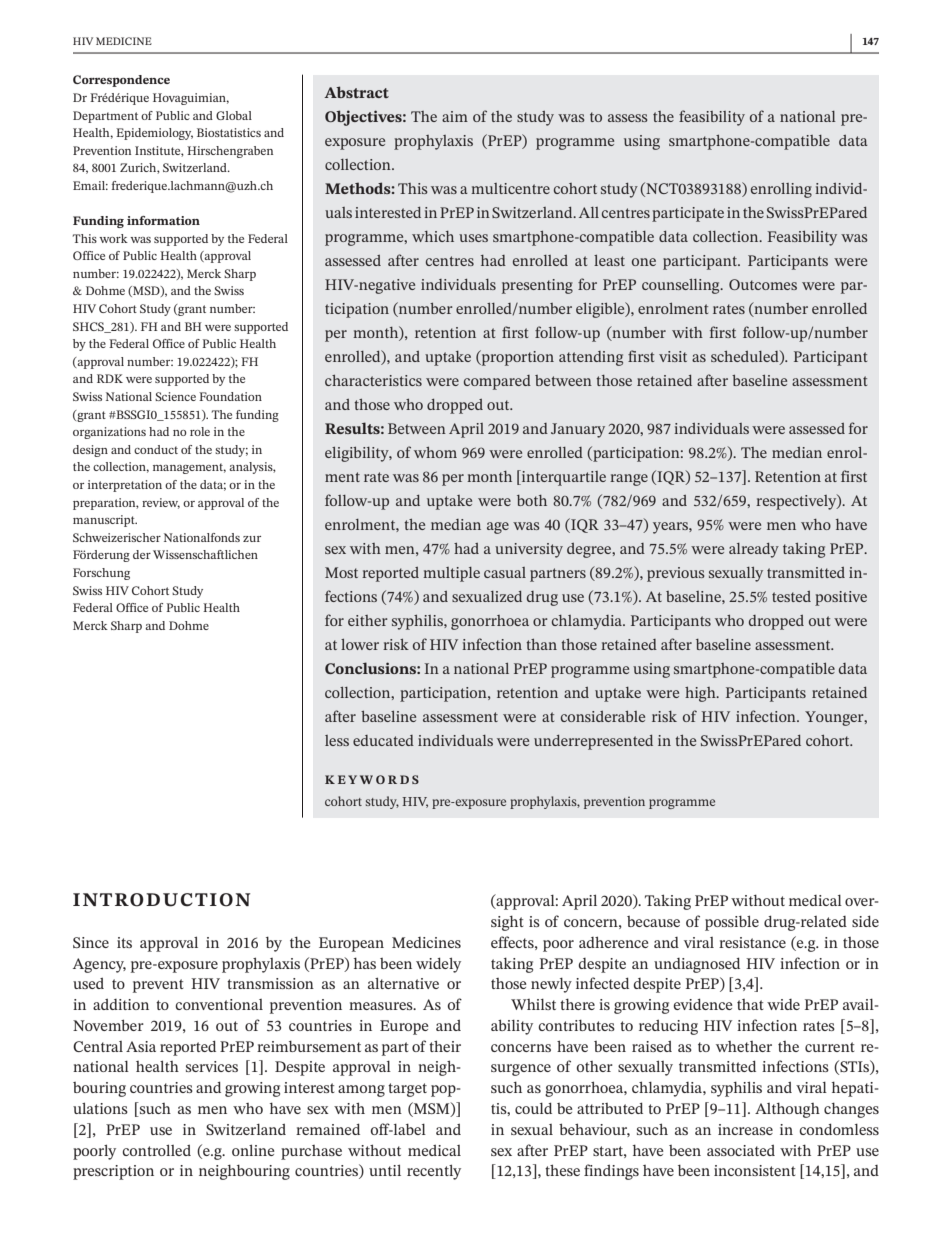 This screenshot has width=952, height=1251. What do you see at coordinates (154, 134) in the screenshot?
I see `Epidemiology` at bounding box center [154, 134].
